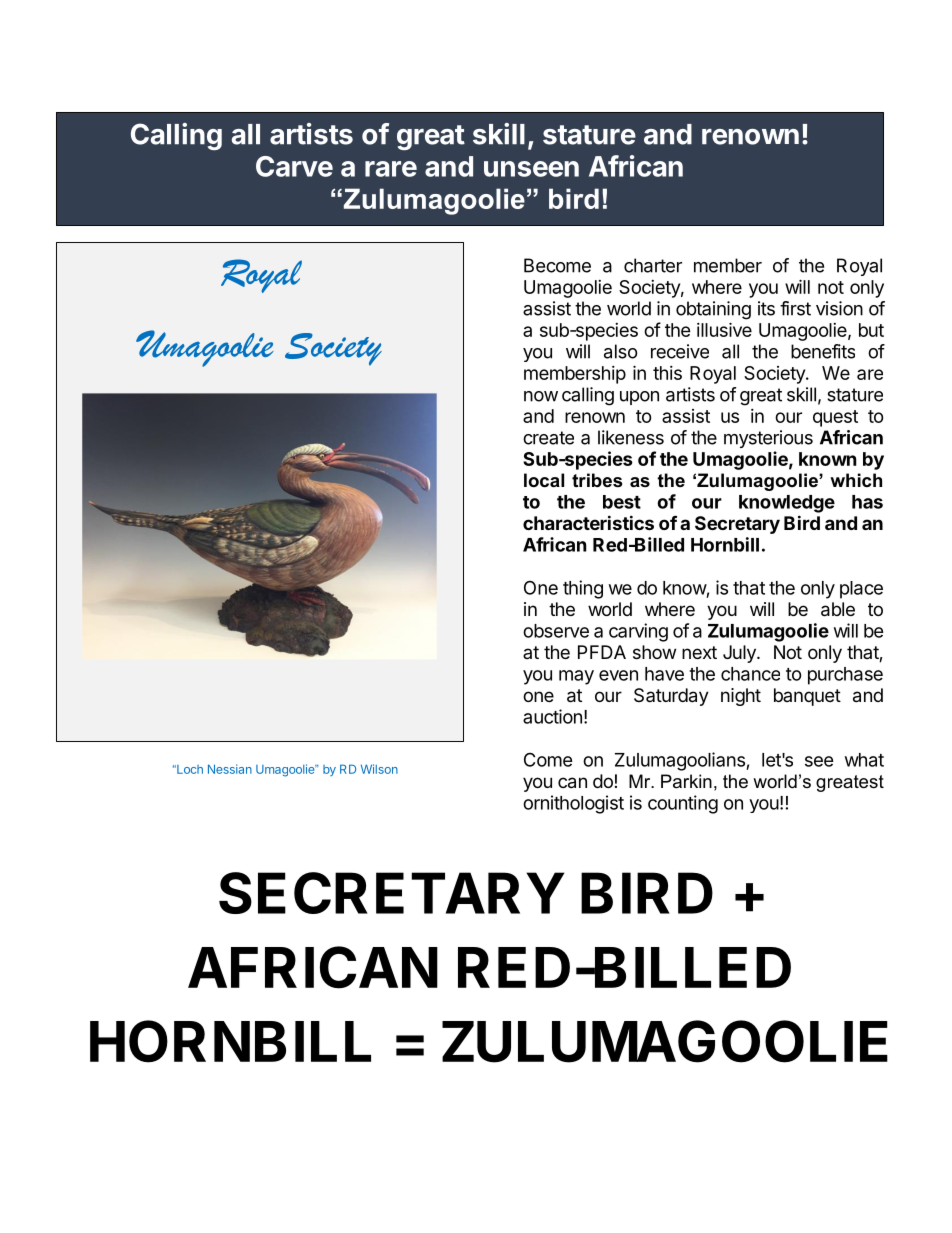  What do you see at coordinates (379, 769) in the document?
I see `Wilson` at bounding box center [379, 769].
